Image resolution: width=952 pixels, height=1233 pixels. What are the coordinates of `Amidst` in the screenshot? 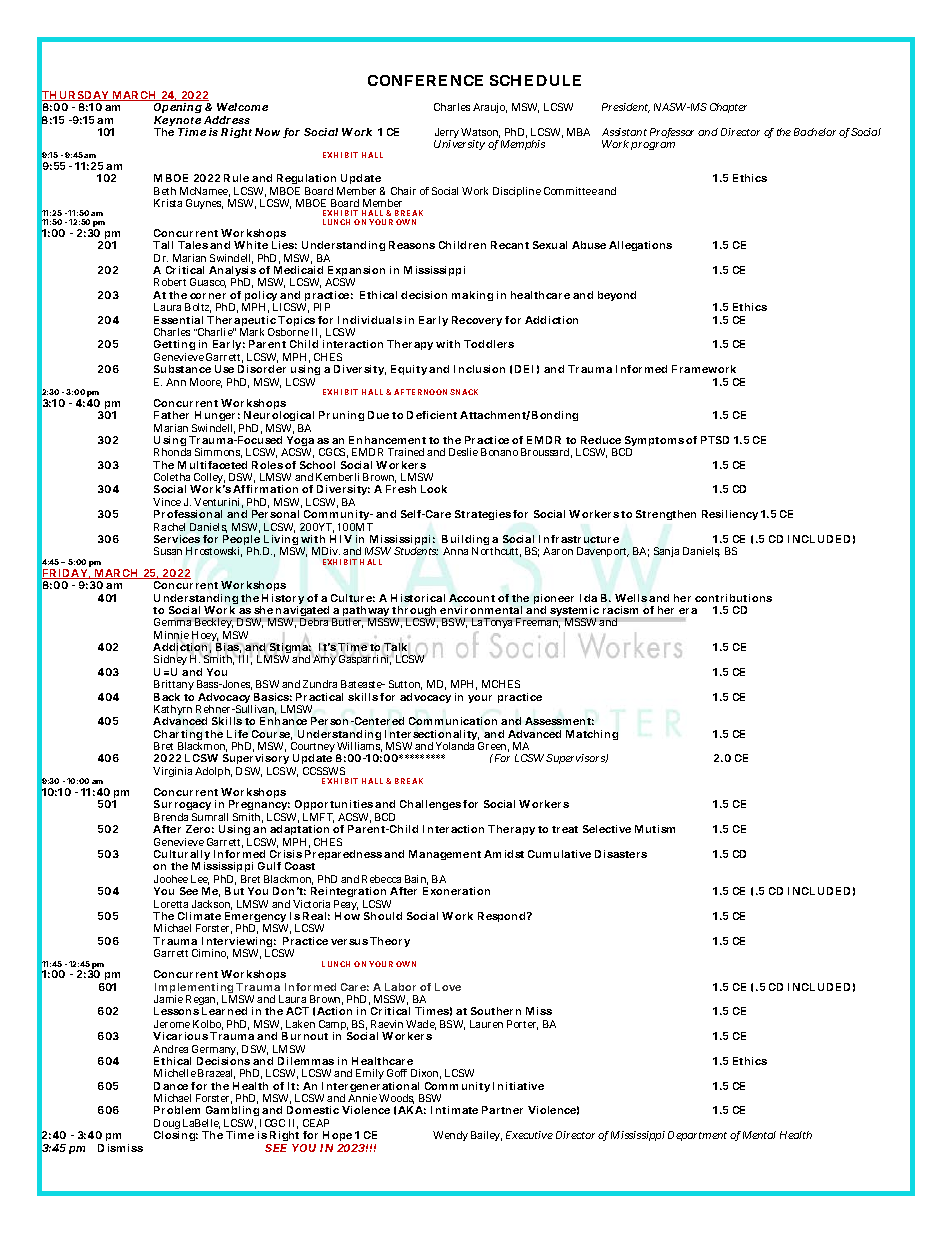 It's located at (504, 854).
